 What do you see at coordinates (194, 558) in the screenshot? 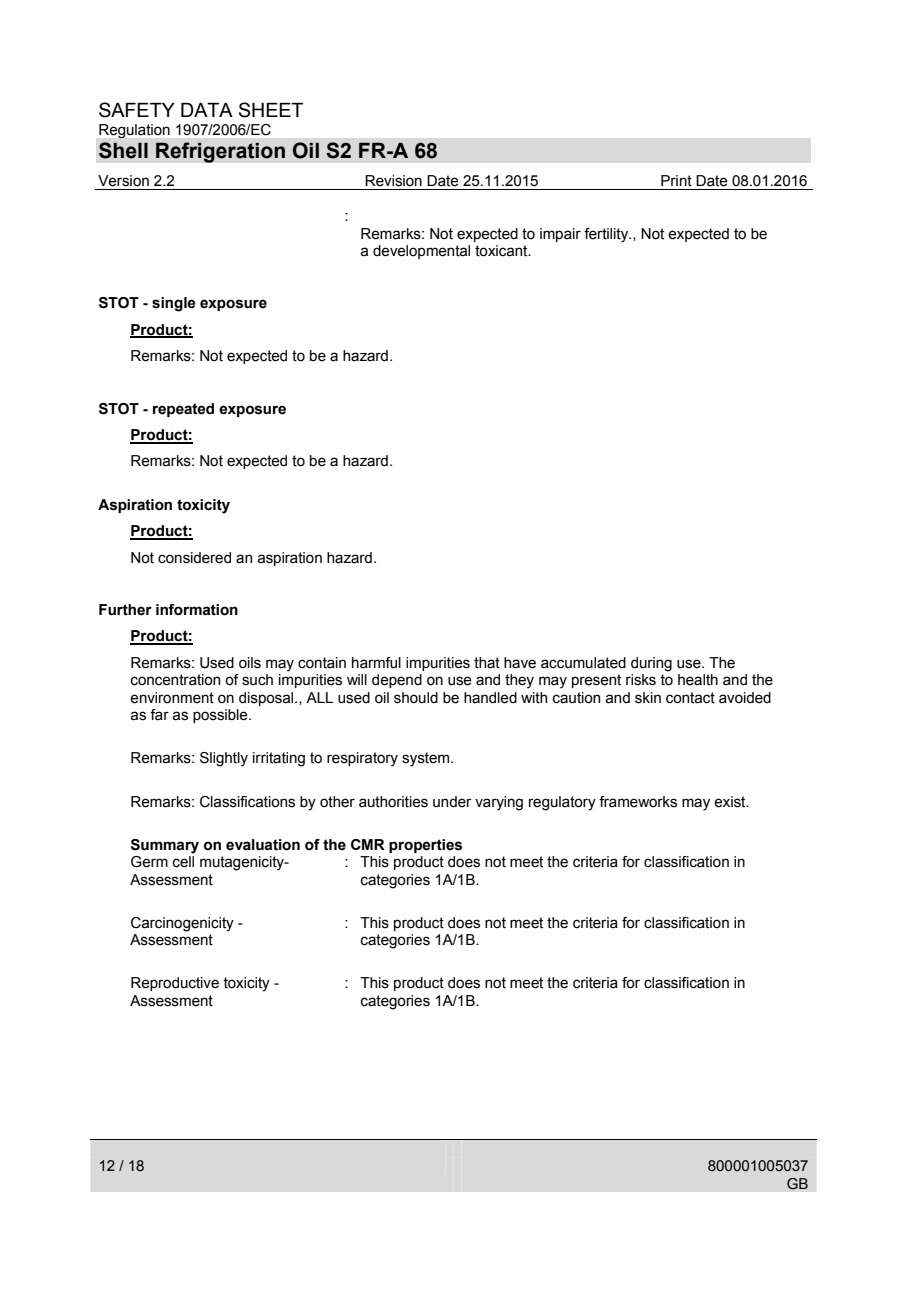
I see `considered` at bounding box center [194, 558].
